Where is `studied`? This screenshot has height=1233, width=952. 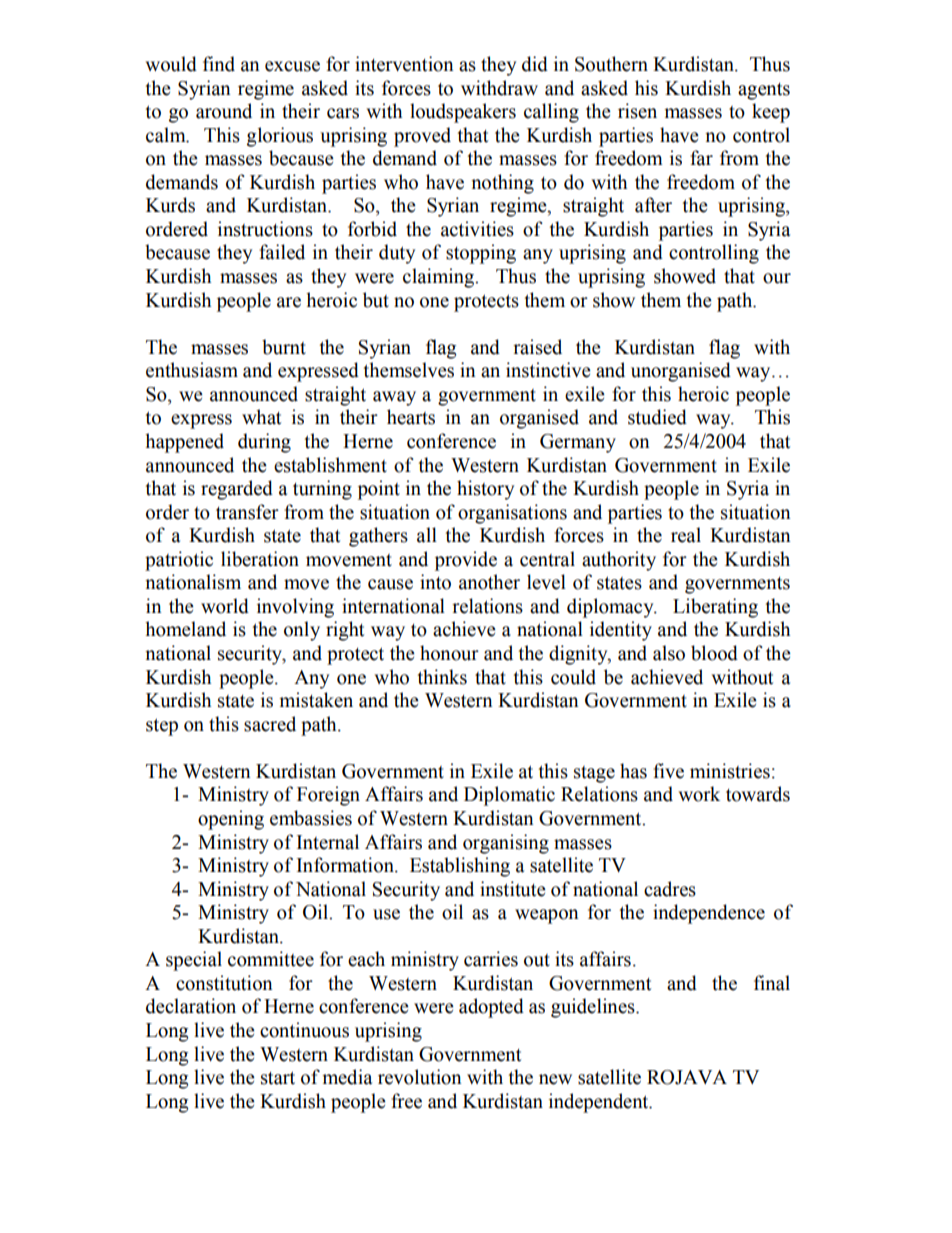
studied is located at coordinates (657, 417).
